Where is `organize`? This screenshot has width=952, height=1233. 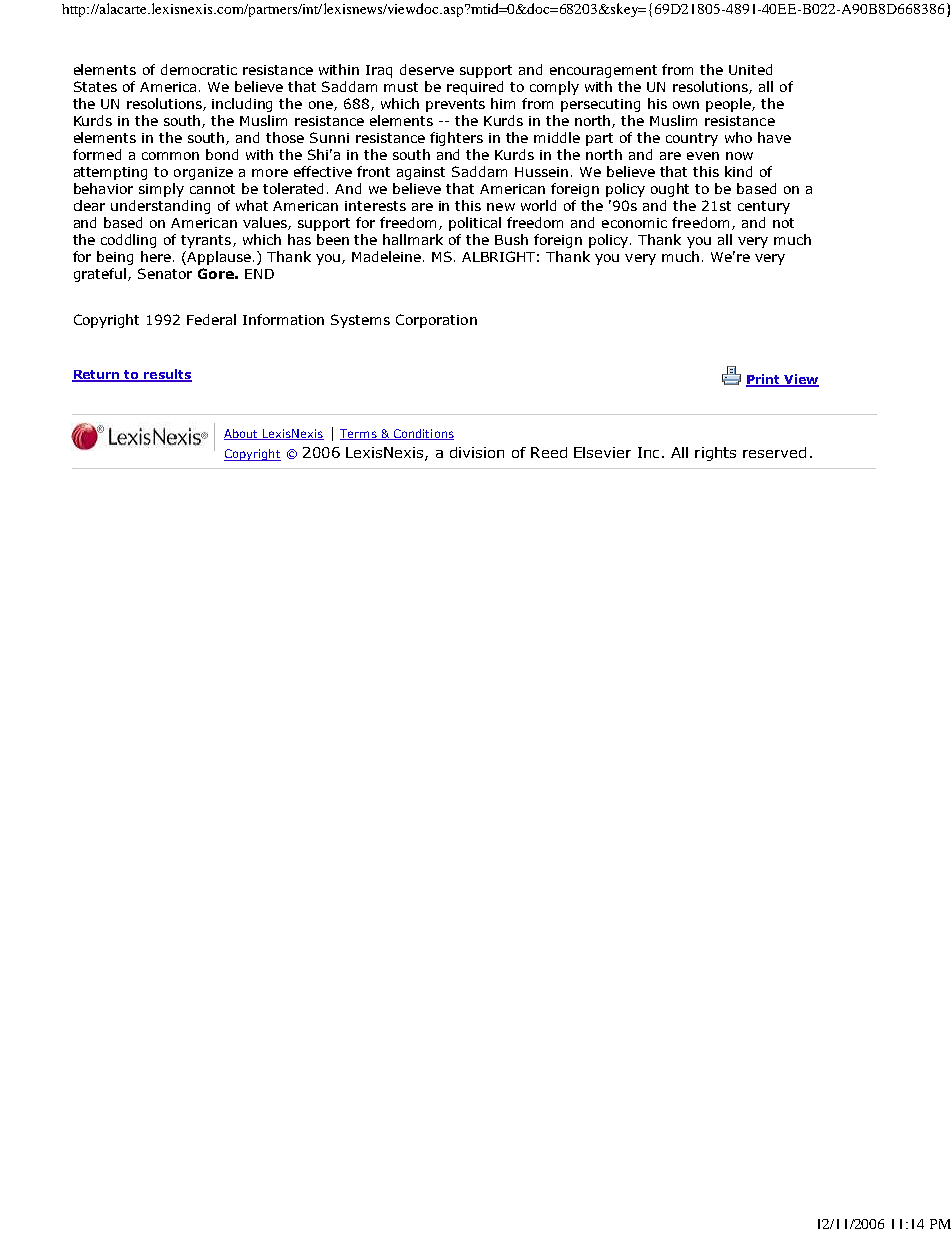 organize is located at coordinates (203, 173).
